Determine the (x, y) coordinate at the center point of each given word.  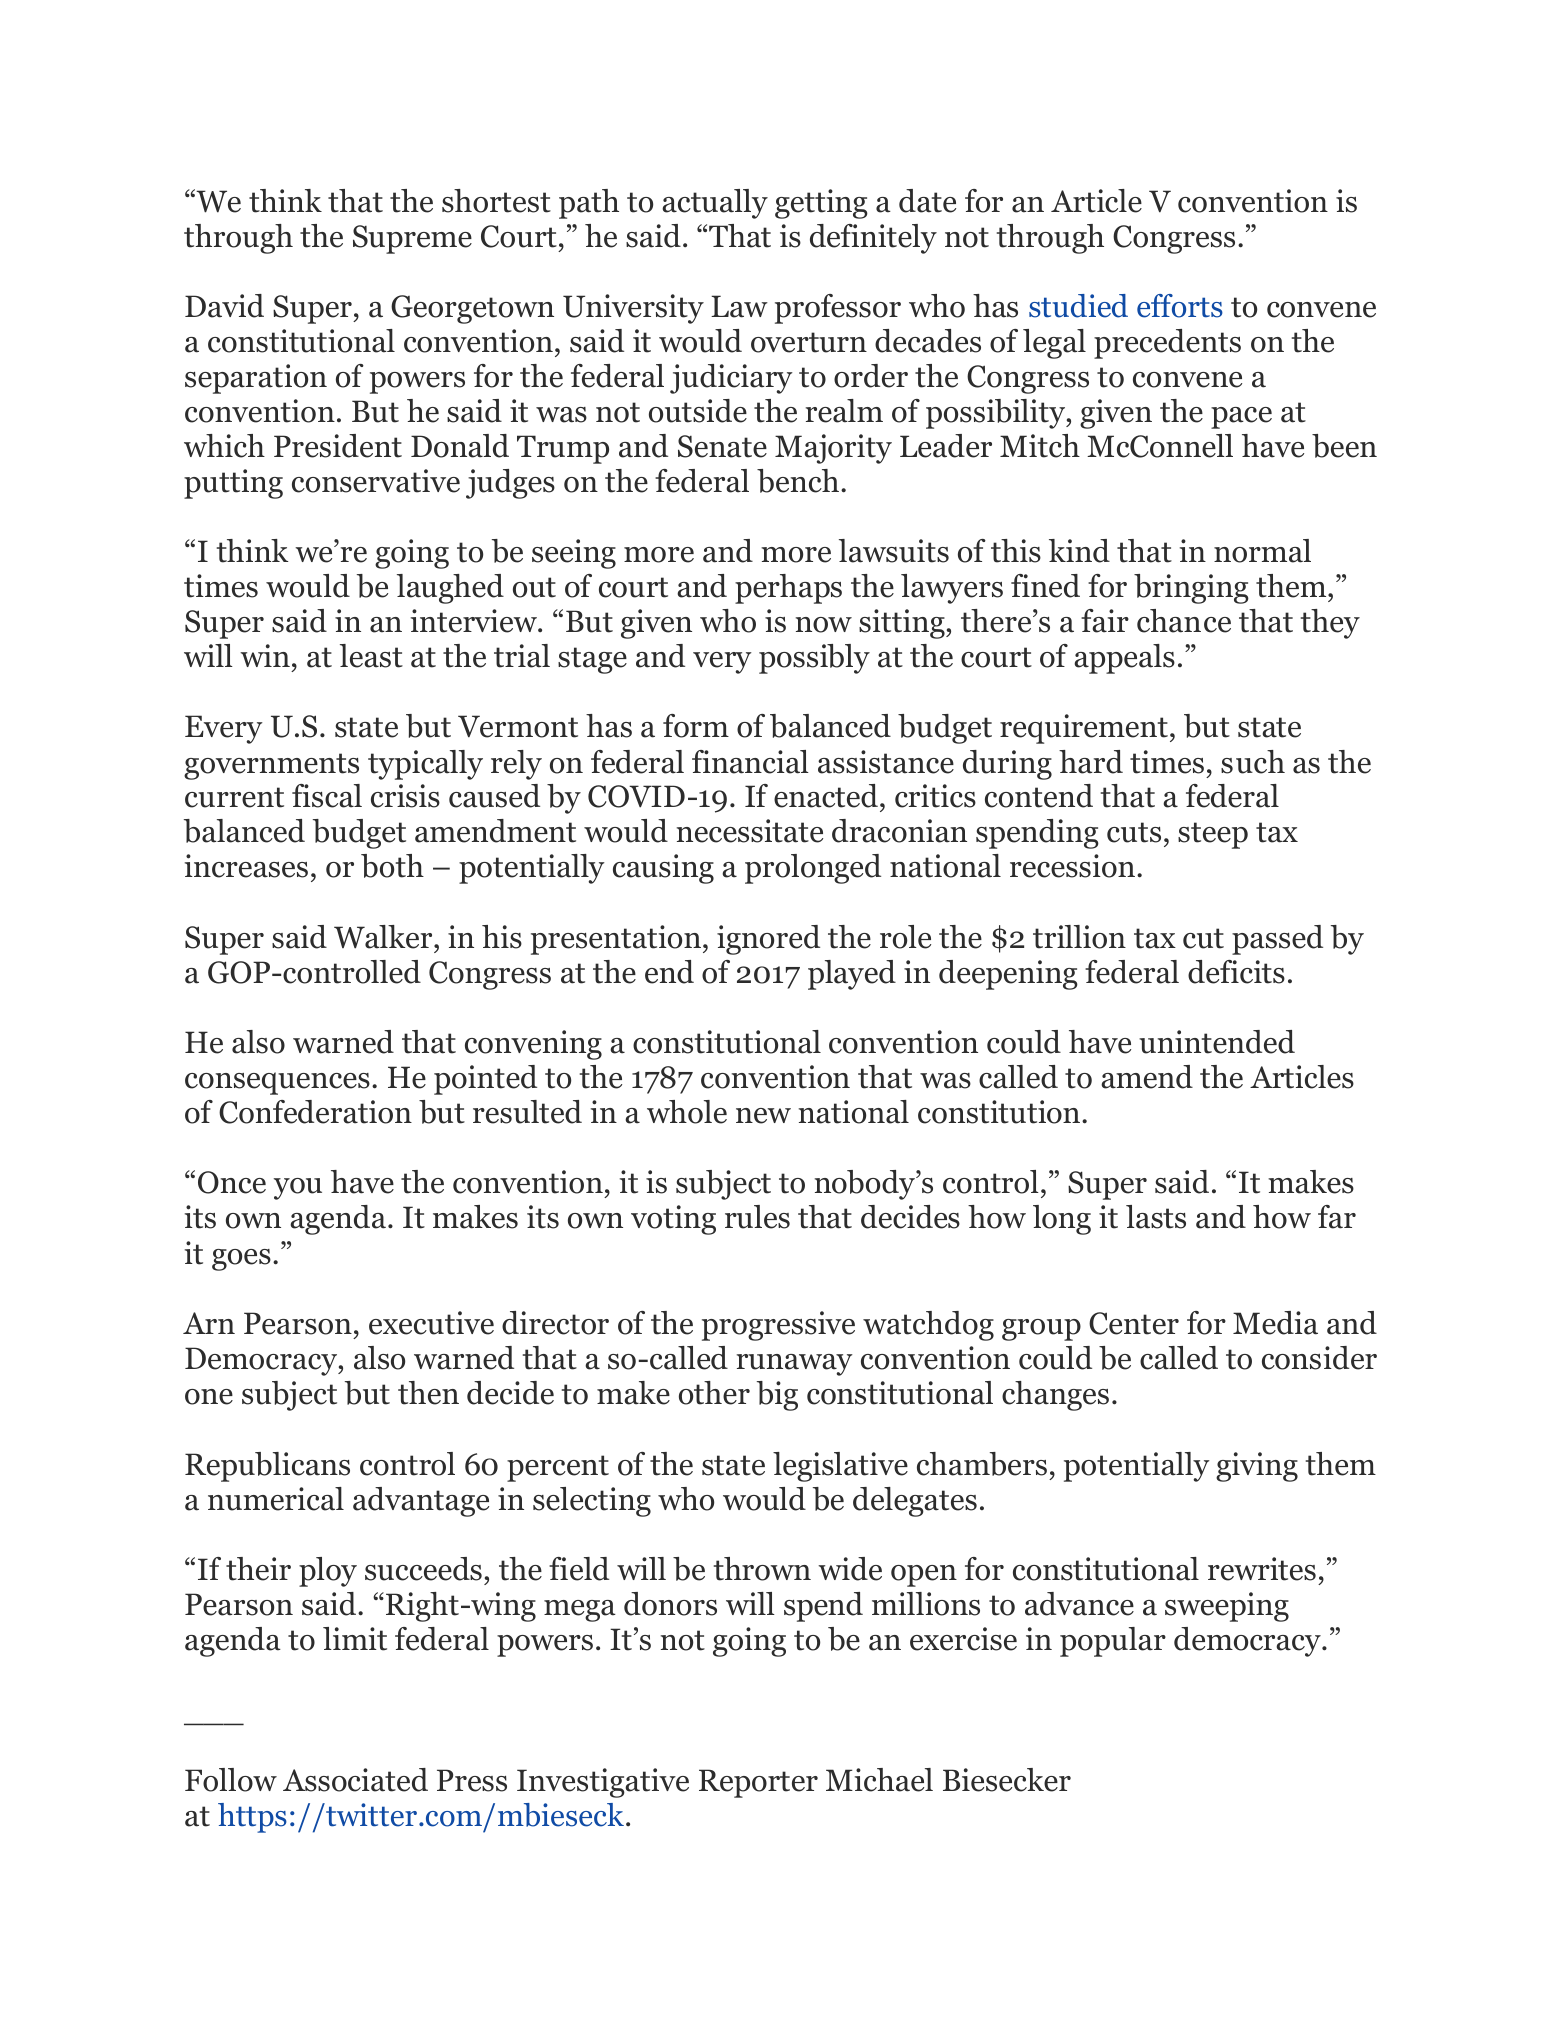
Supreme (412, 239)
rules (757, 1217)
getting (821, 204)
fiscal (327, 796)
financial (750, 762)
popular (1113, 1642)
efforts (1180, 306)
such (1253, 762)
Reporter (758, 1783)
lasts (1156, 1217)
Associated (355, 1780)
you (298, 1189)
